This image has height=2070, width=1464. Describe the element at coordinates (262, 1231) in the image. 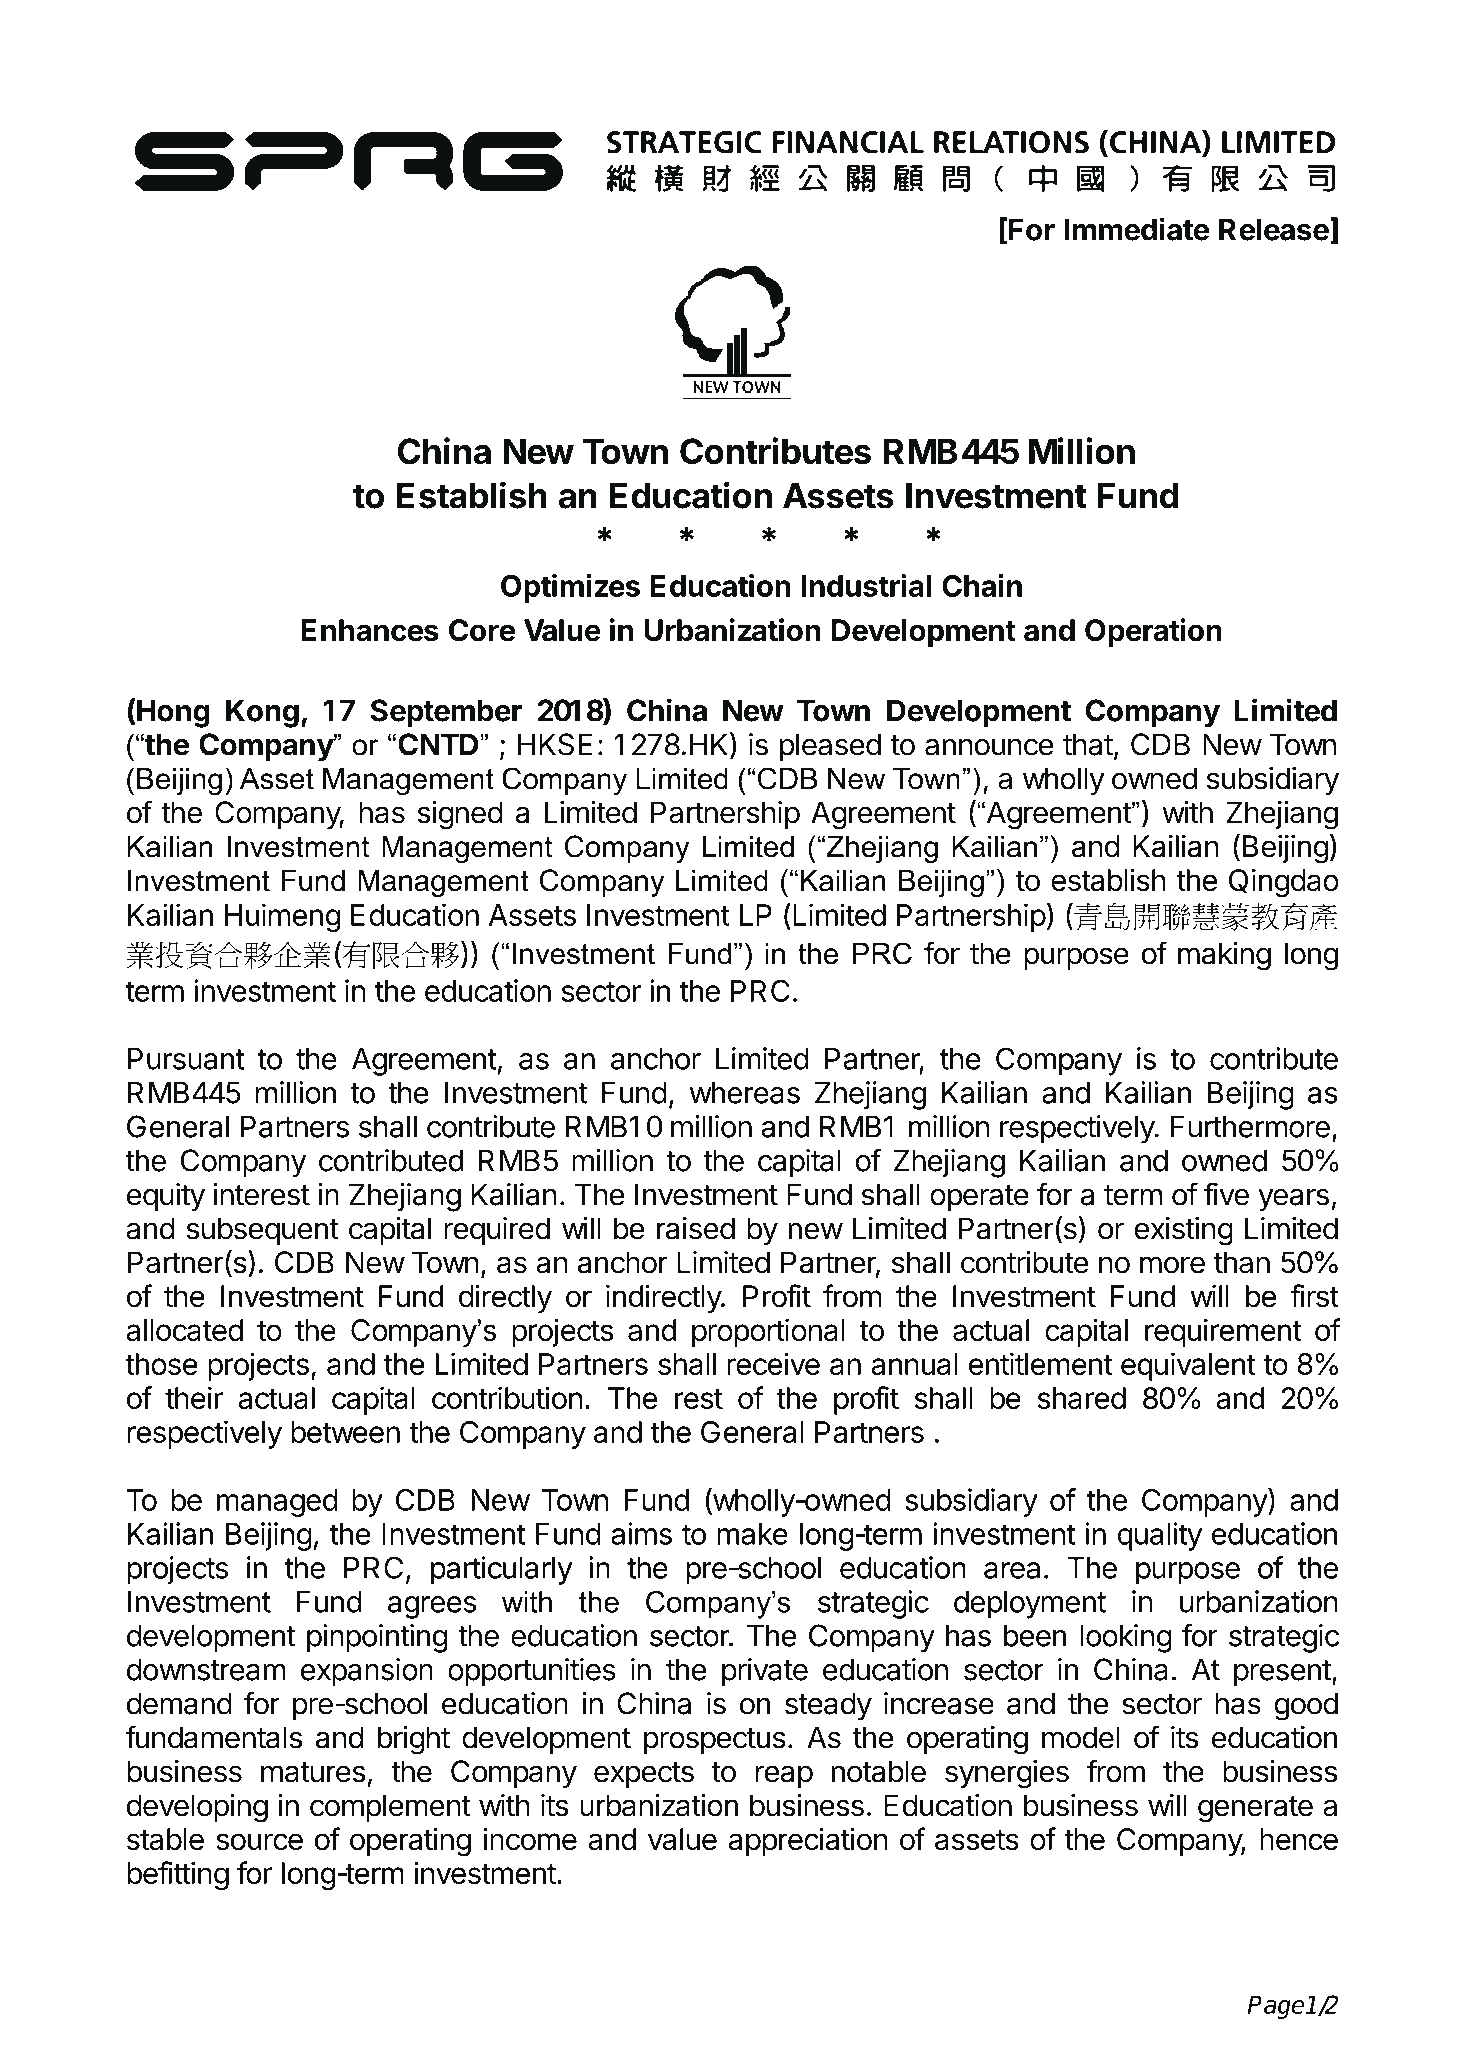

I see `subsequent` at that location.
